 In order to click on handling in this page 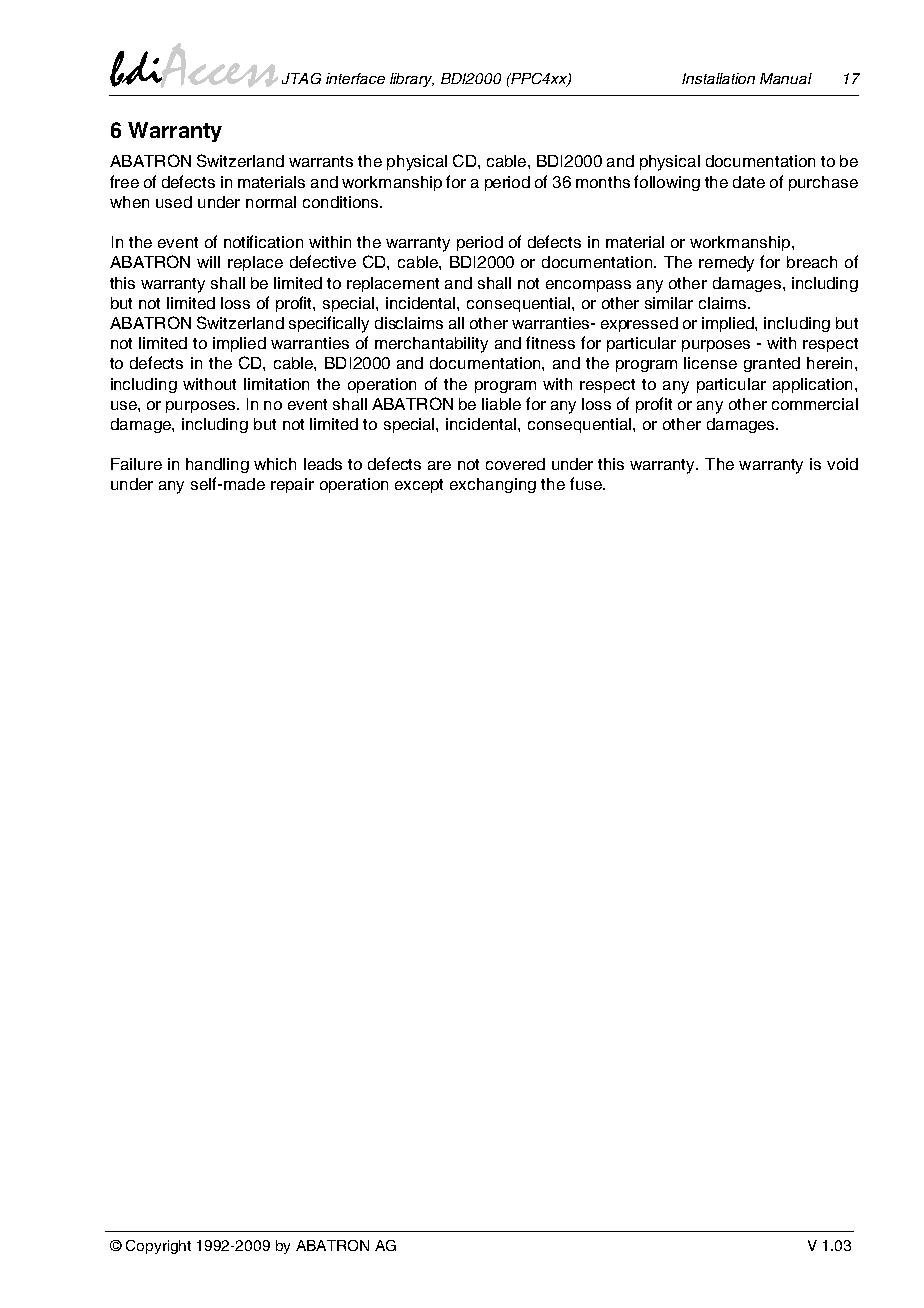, I will do `click(217, 465)`.
